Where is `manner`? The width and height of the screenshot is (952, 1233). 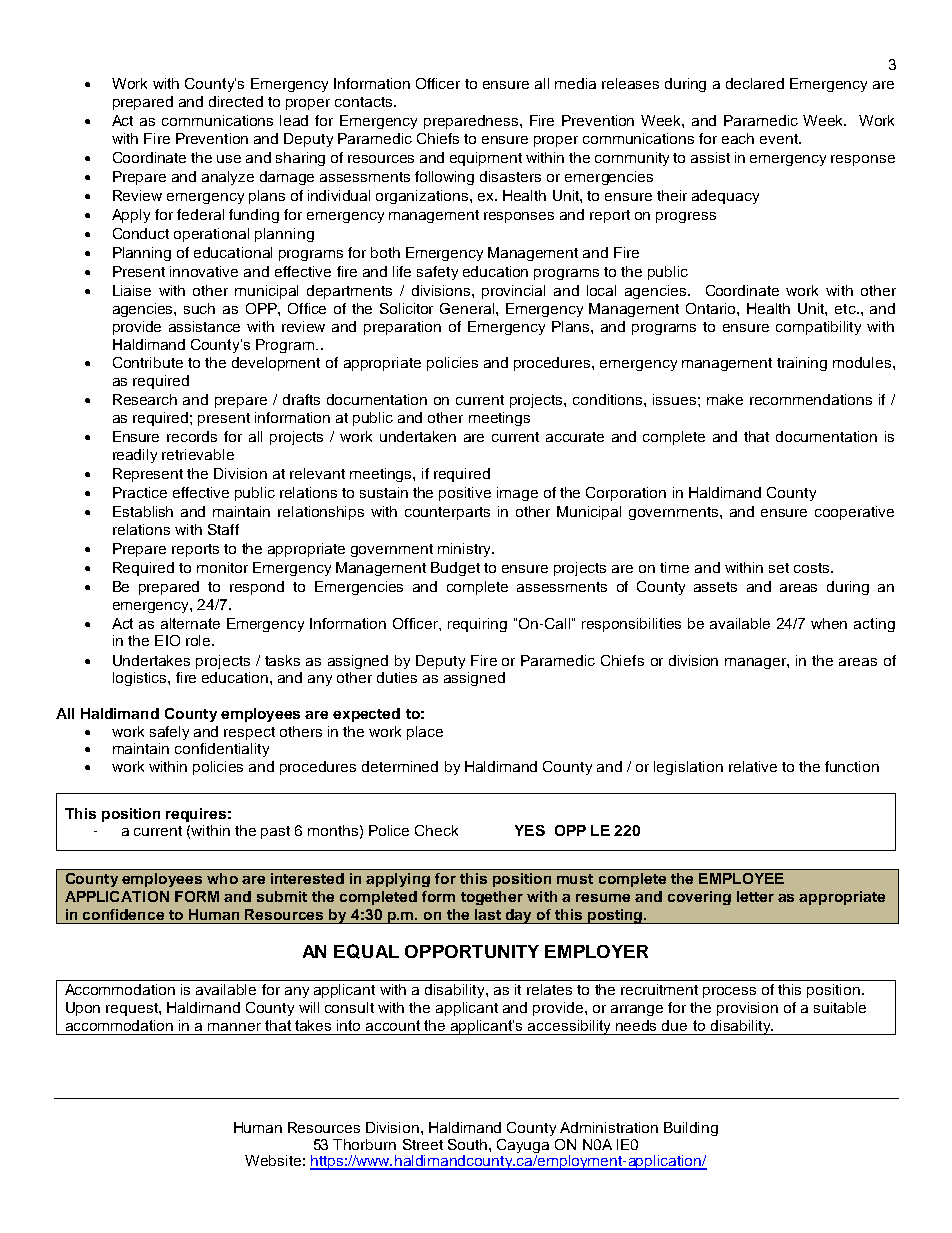 manner is located at coordinates (234, 1027).
